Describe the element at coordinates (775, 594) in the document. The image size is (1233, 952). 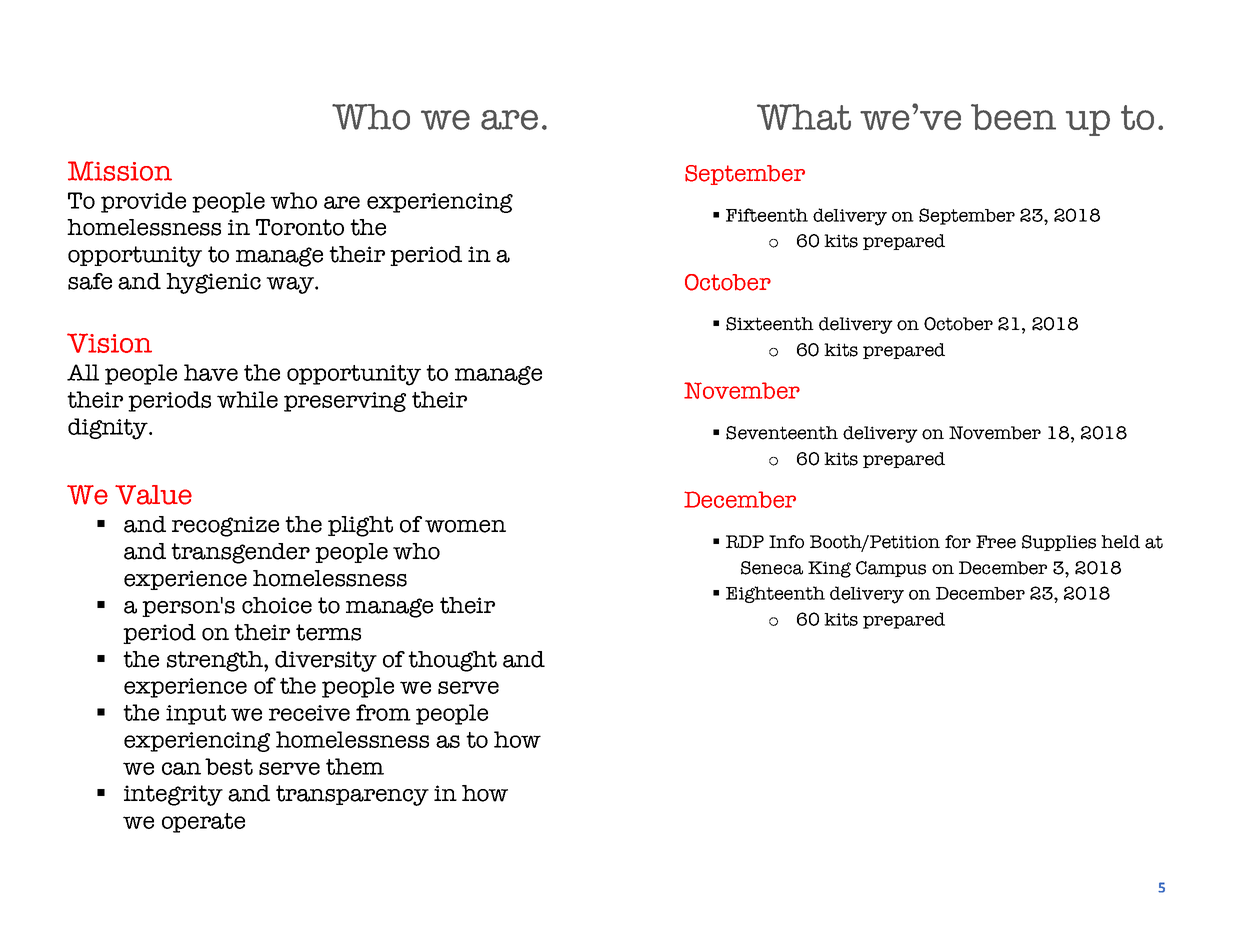
I see `Eighteenth` at that location.
